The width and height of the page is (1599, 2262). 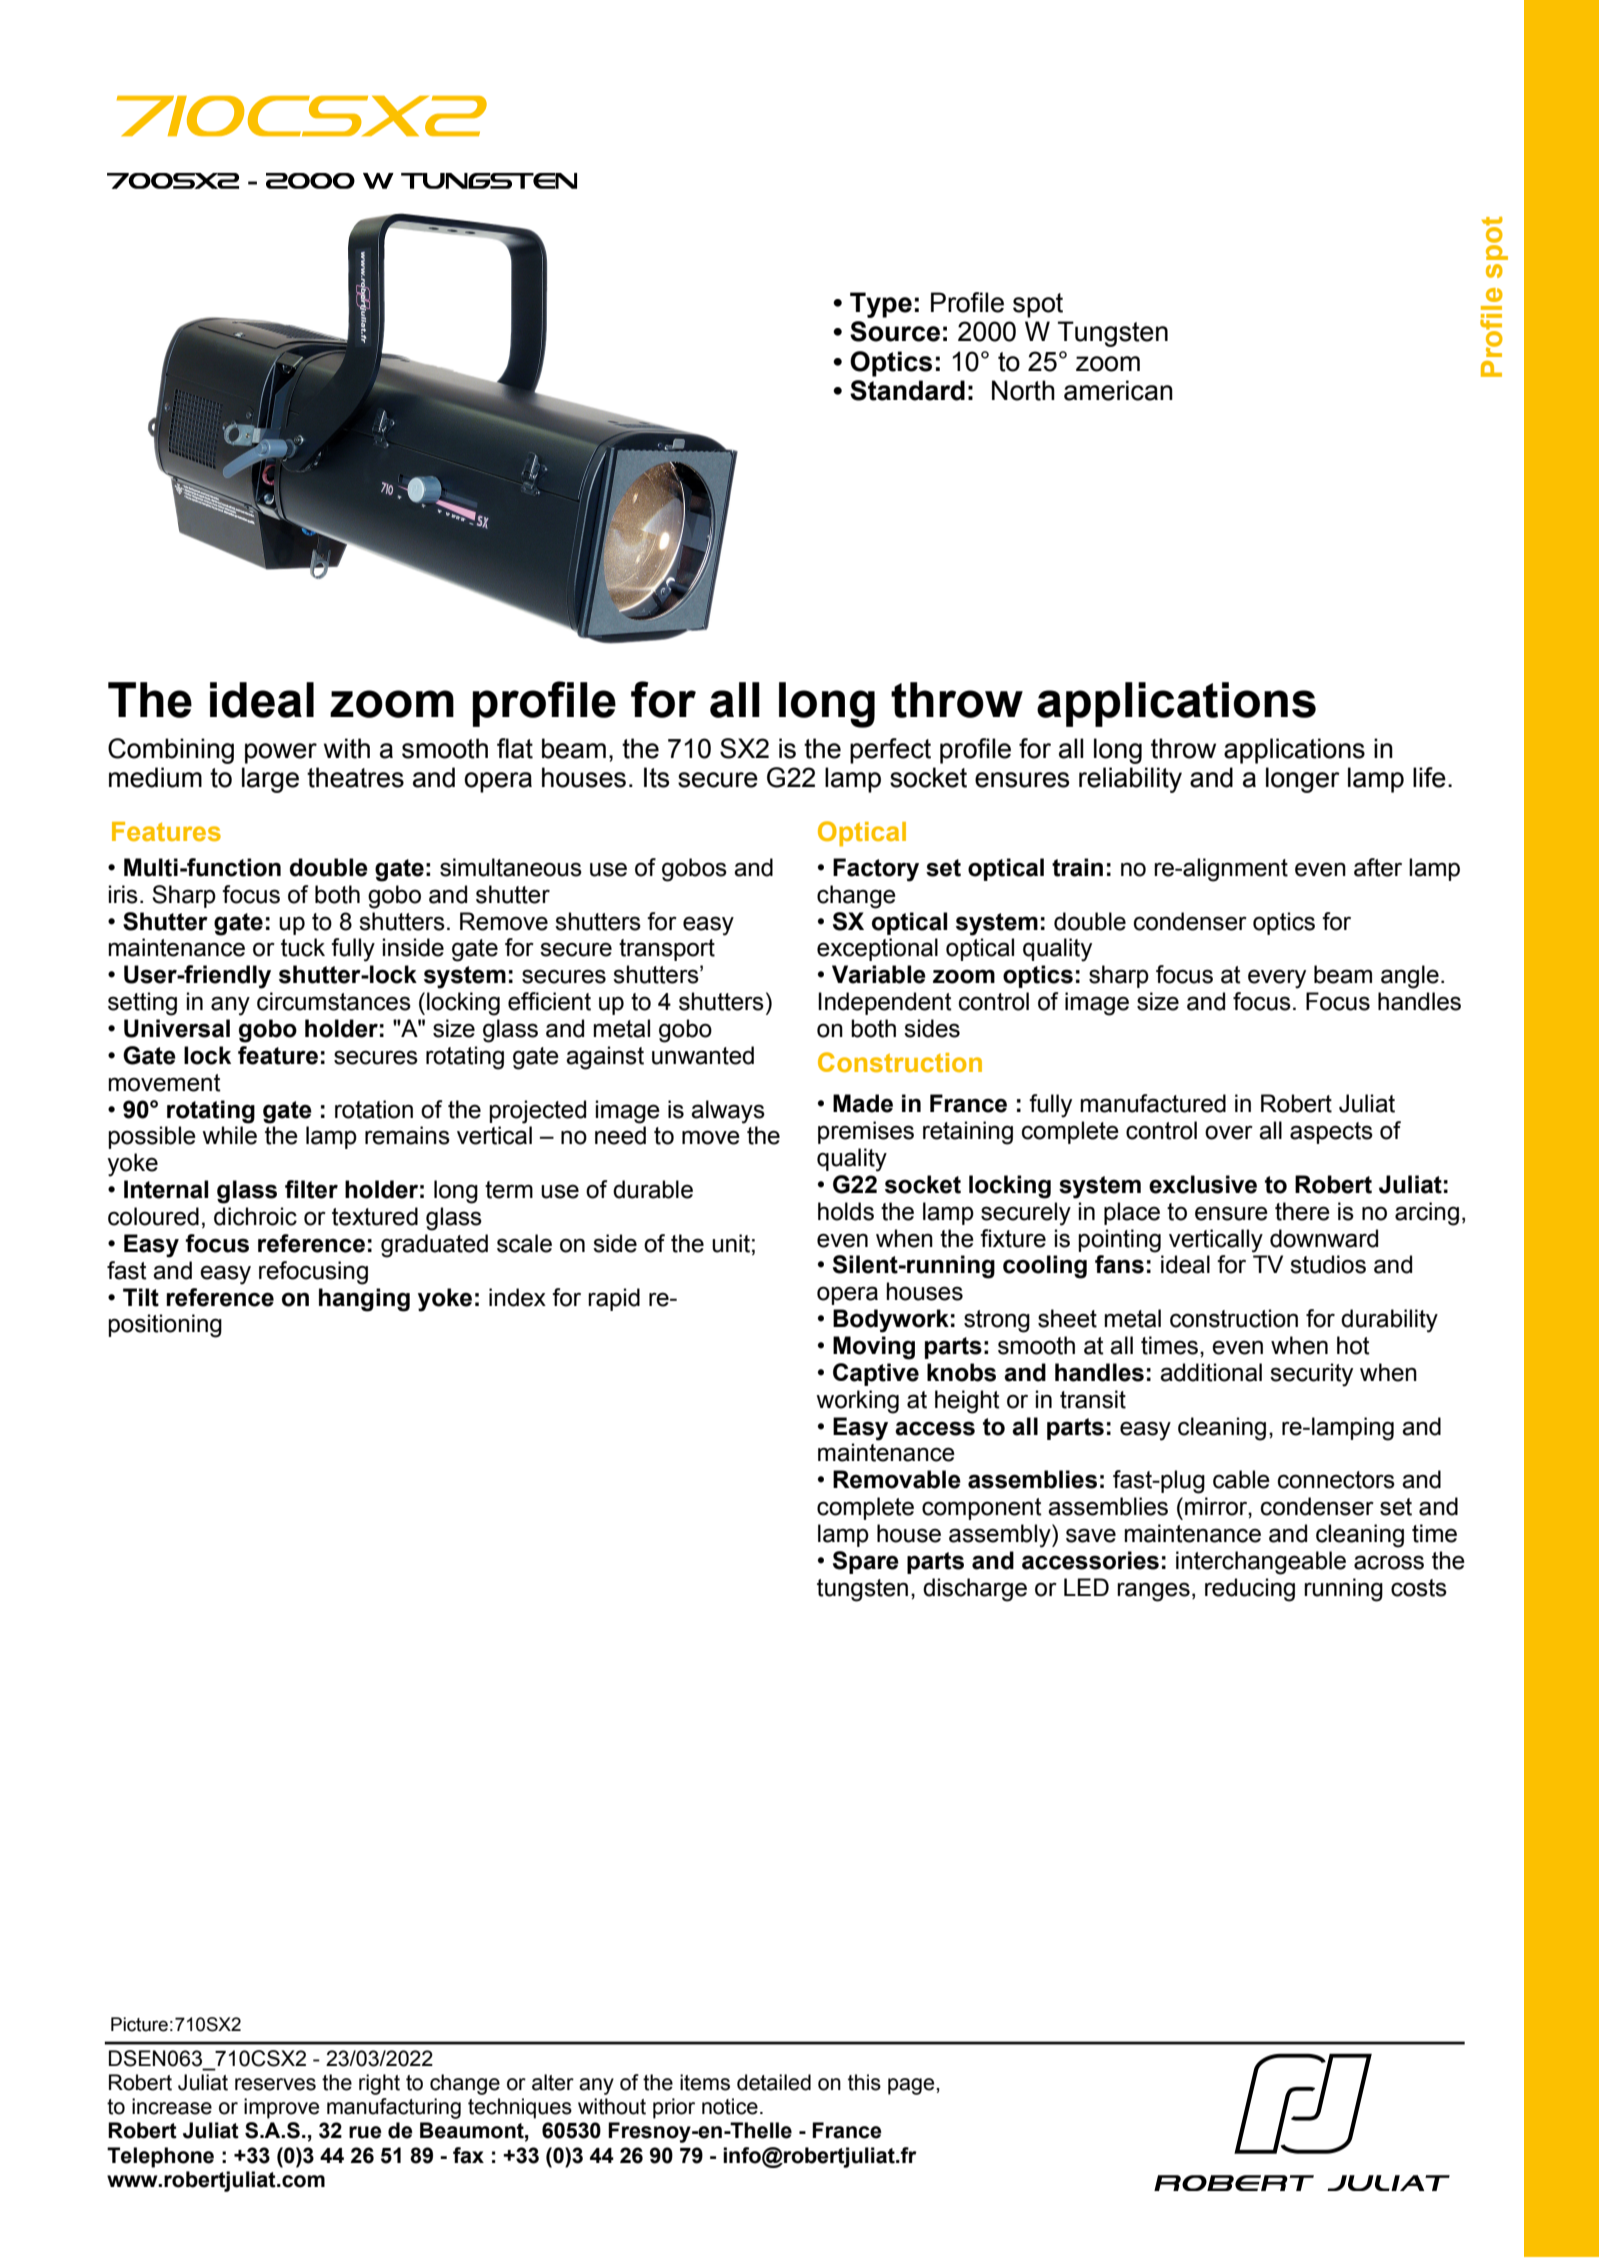 I want to click on power, so click(x=281, y=753).
